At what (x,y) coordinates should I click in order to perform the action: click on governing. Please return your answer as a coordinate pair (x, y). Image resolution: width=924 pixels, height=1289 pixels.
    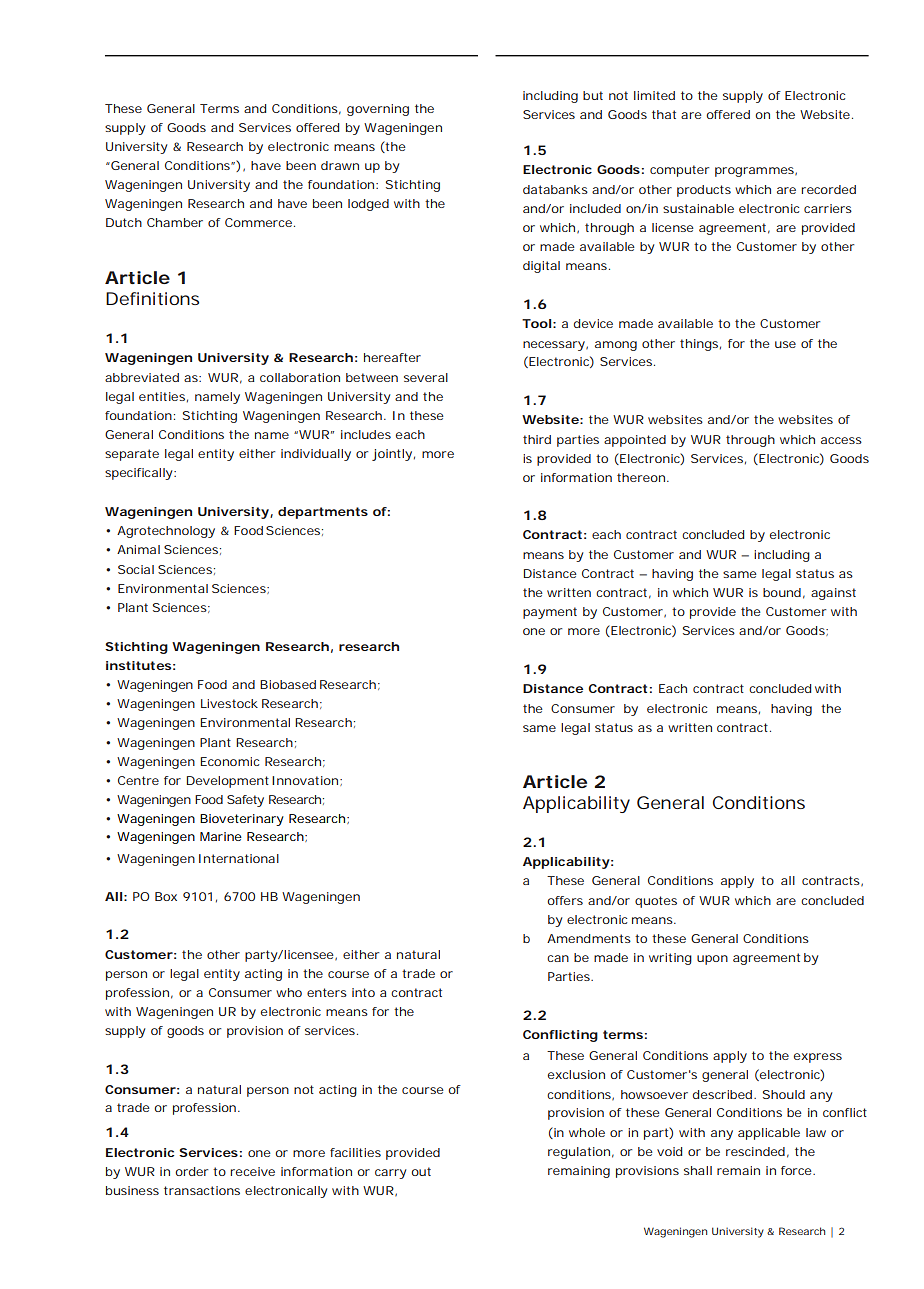
    Looking at the image, I should click on (378, 110).
